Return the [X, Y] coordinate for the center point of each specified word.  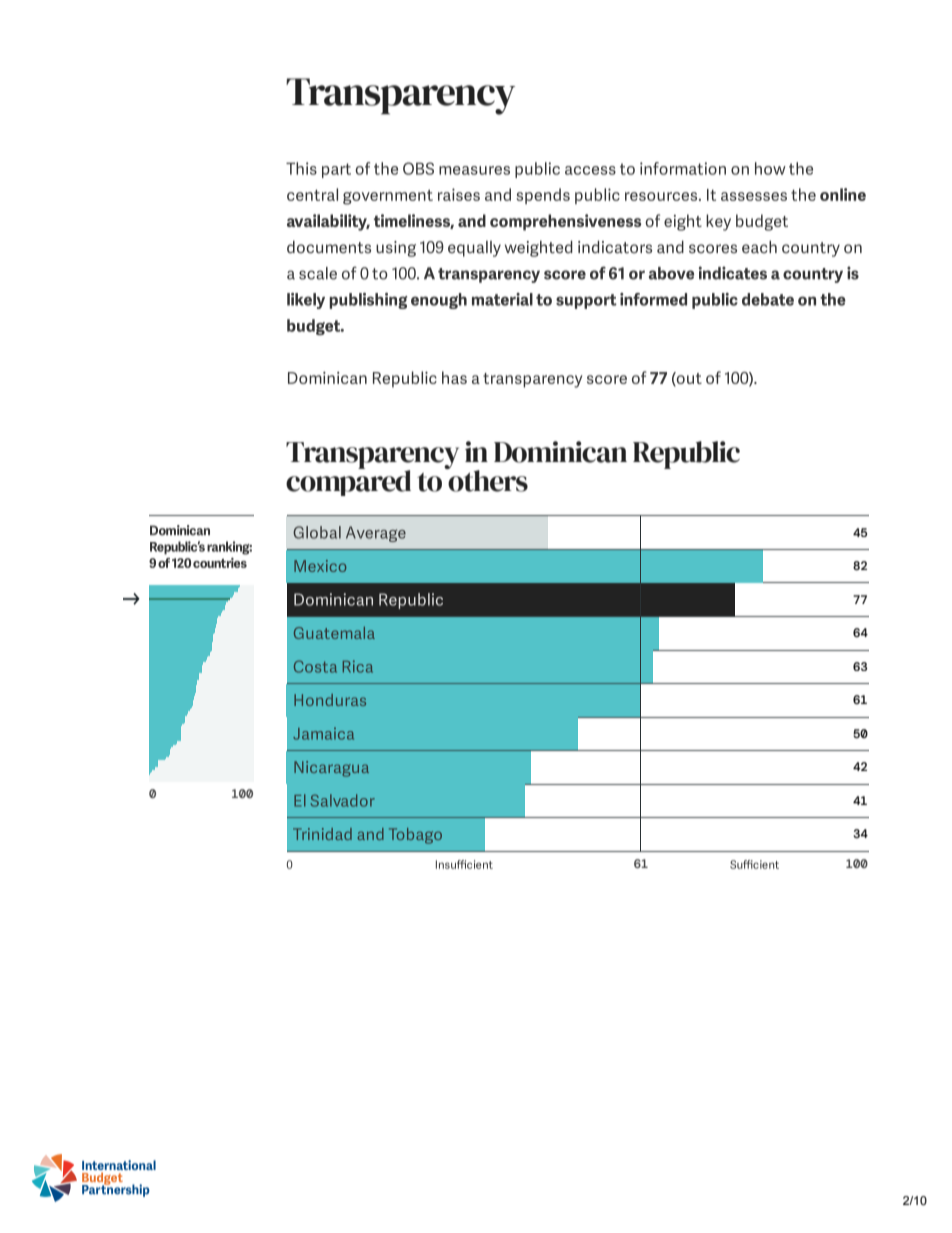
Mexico [320, 566]
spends [543, 196]
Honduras [330, 700]
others [487, 480]
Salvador [343, 800]
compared [348, 482]
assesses [754, 196]
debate [768, 299]
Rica [358, 666]
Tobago [415, 836]
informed [653, 299]
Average [376, 534]
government [388, 197]
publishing [368, 301]
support [586, 301]
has [454, 377]
